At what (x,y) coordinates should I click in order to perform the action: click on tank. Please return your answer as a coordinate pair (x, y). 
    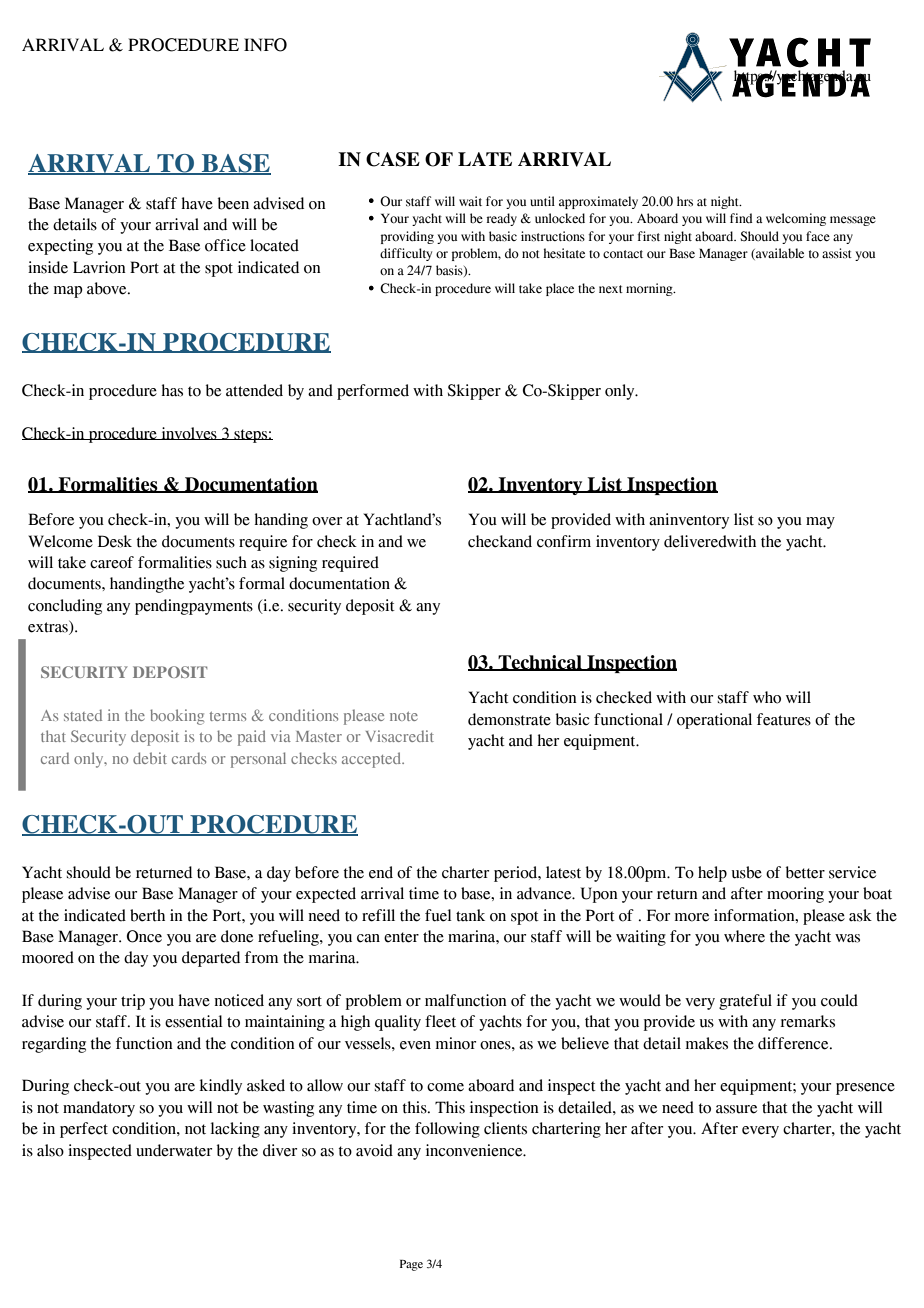
    Looking at the image, I should click on (470, 915).
